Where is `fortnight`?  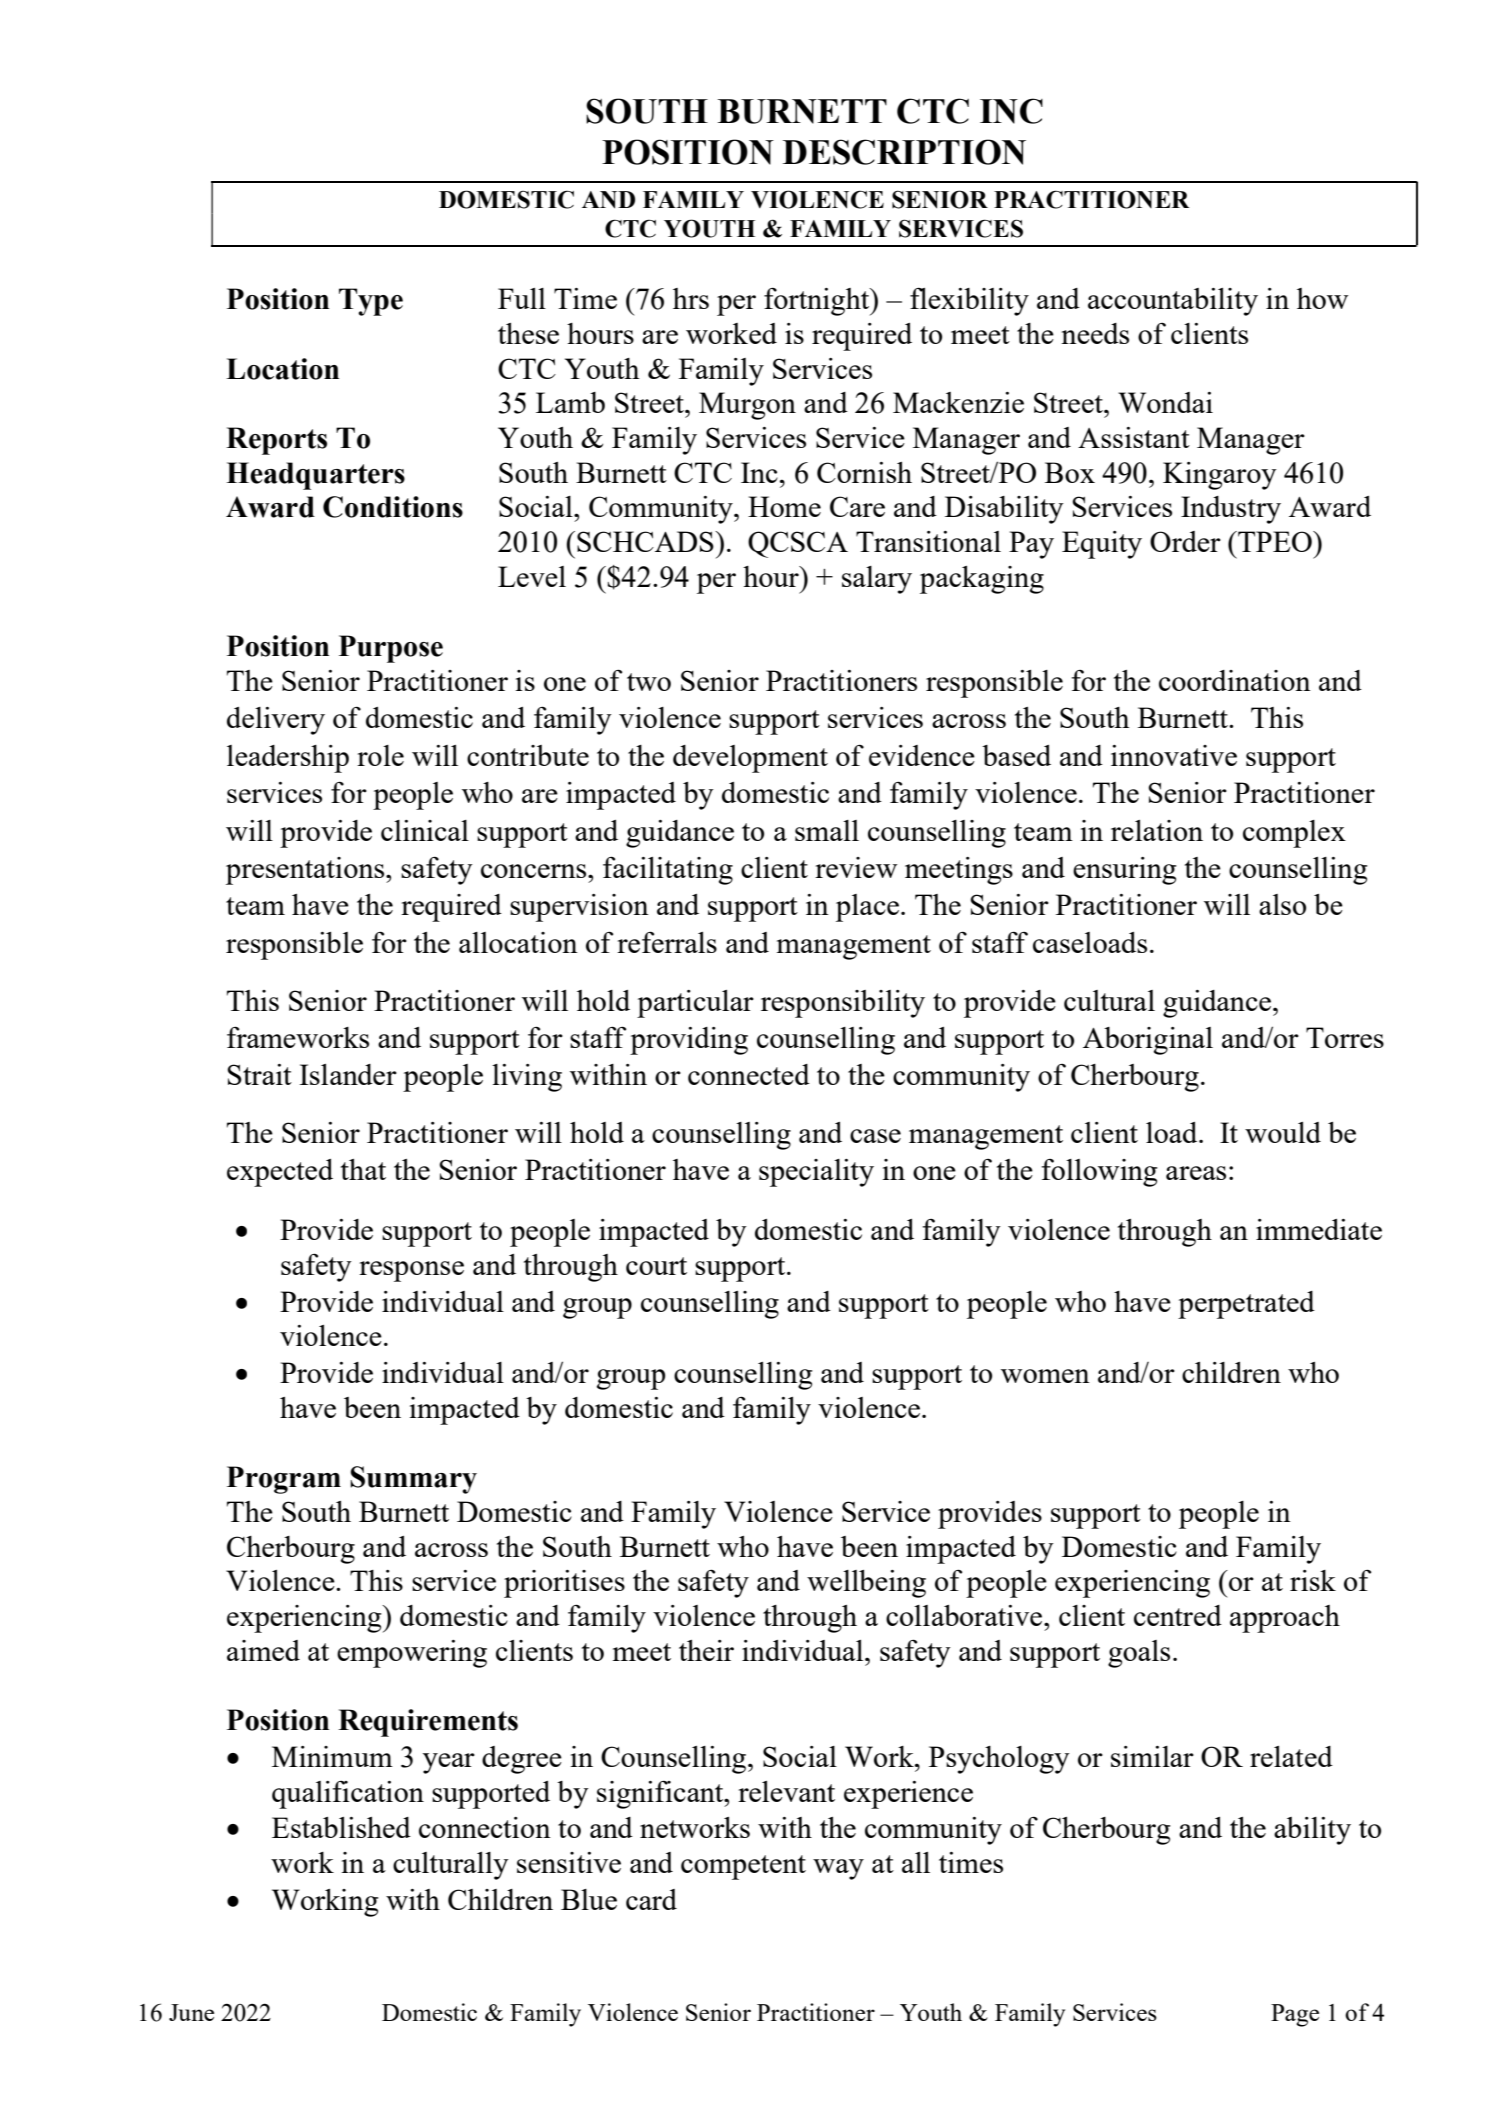
fortnight is located at coordinates (818, 302).
